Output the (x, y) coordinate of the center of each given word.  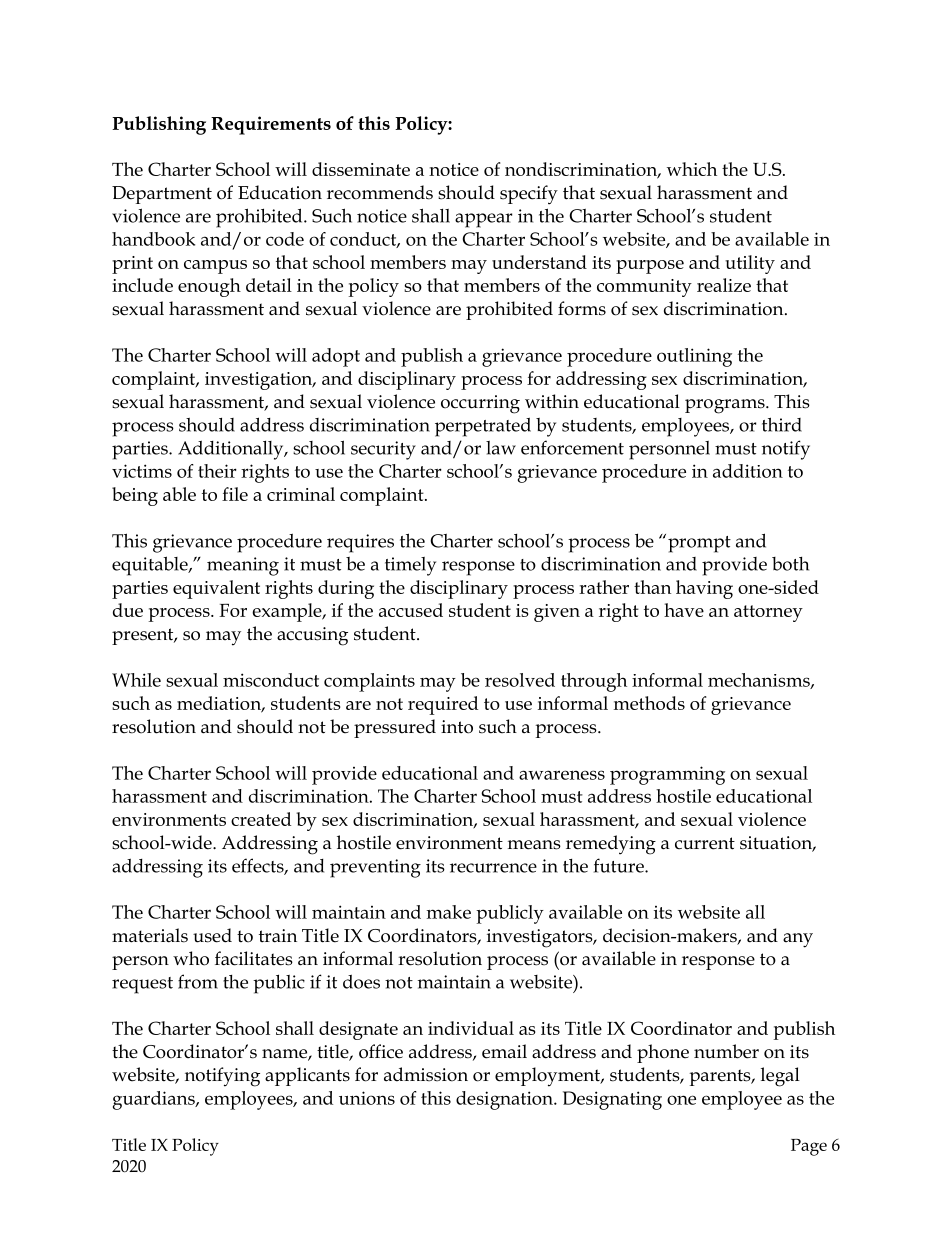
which (692, 169)
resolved (520, 680)
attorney (768, 613)
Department (162, 195)
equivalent (216, 589)
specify (529, 195)
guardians (155, 1100)
